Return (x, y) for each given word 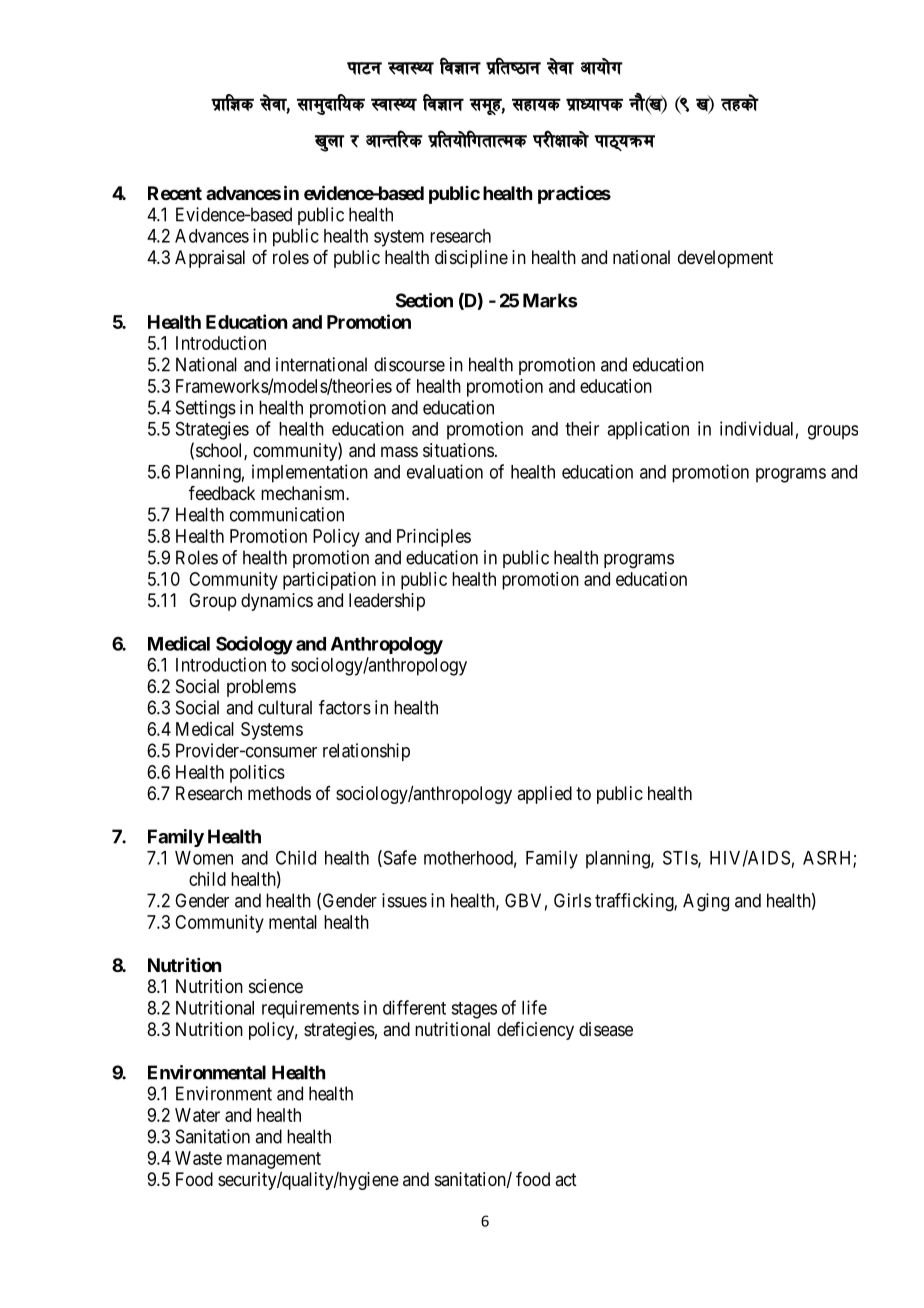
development (725, 259)
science (276, 986)
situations (458, 450)
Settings (206, 409)
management (274, 1160)
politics (257, 774)
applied (544, 795)
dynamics (277, 602)
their (582, 428)
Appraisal (210, 259)
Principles (434, 538)
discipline (471, 259)
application (648, 430)
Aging (706, 902)
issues (404, 900)
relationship (366, 752)
